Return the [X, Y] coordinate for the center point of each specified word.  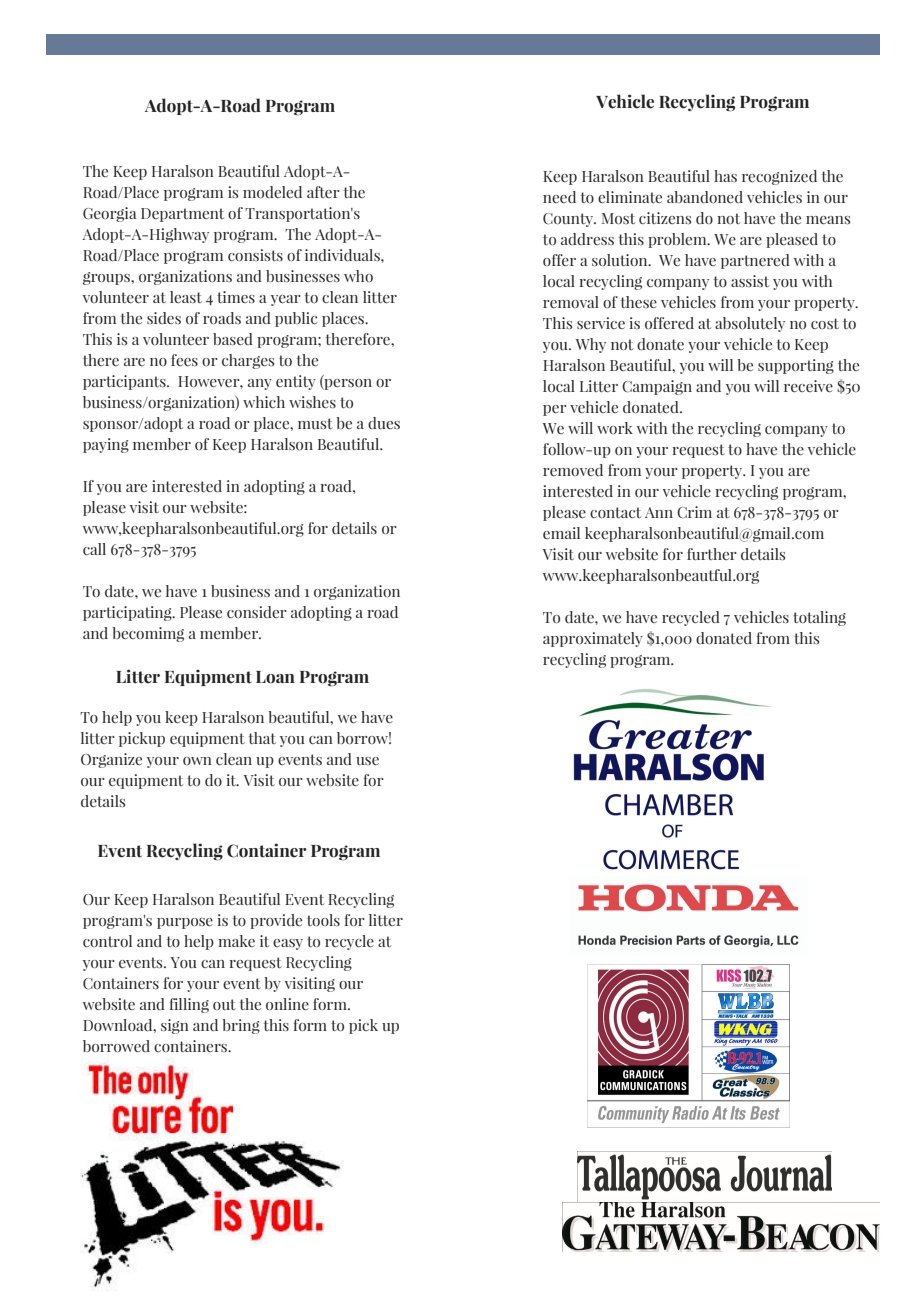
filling [189, 1005]
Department [182, 215]
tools [323, 920]
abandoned [705, 197]
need [559, 197]
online [287, 1004]
